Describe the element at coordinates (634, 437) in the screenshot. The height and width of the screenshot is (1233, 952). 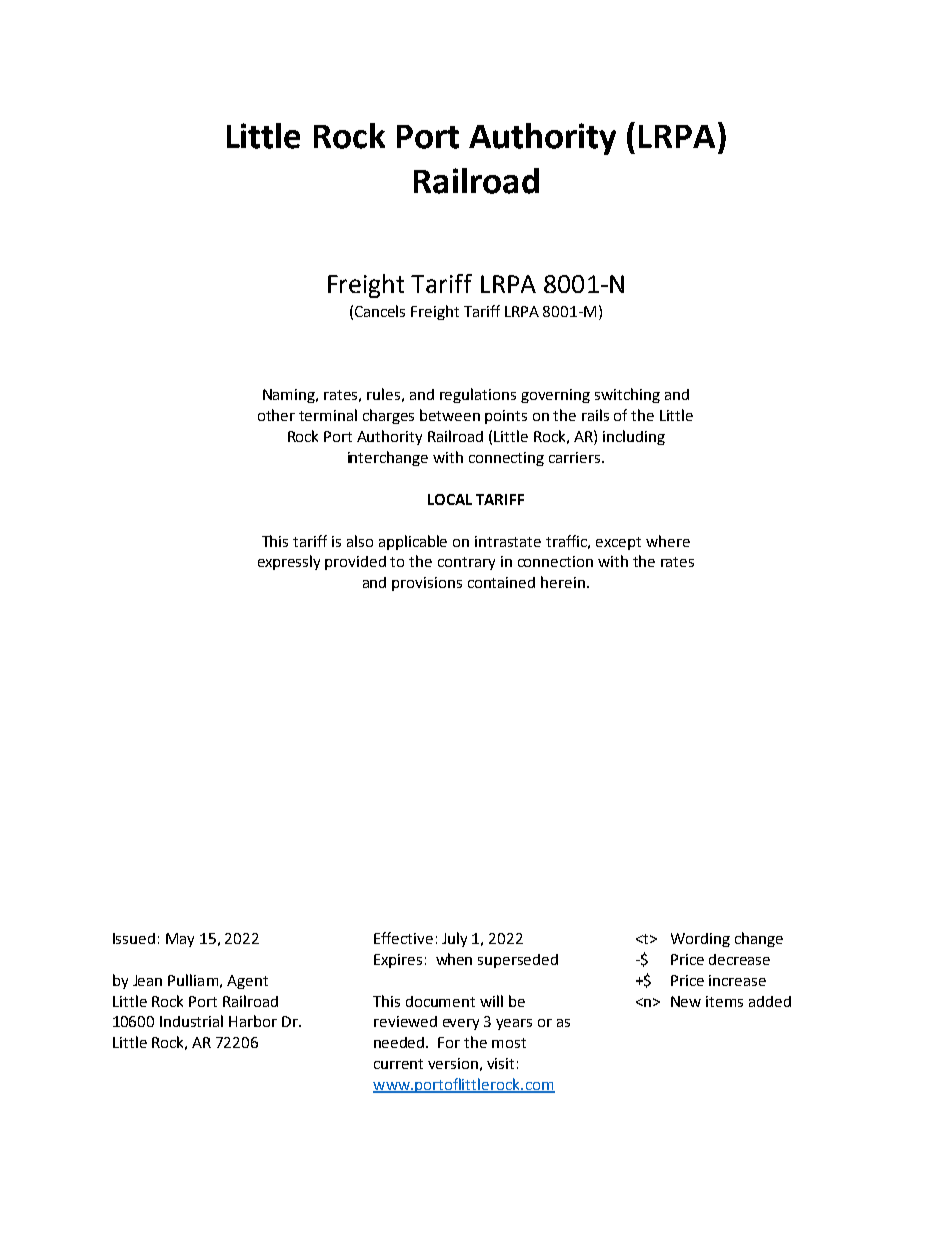
I see `including` at that location.
